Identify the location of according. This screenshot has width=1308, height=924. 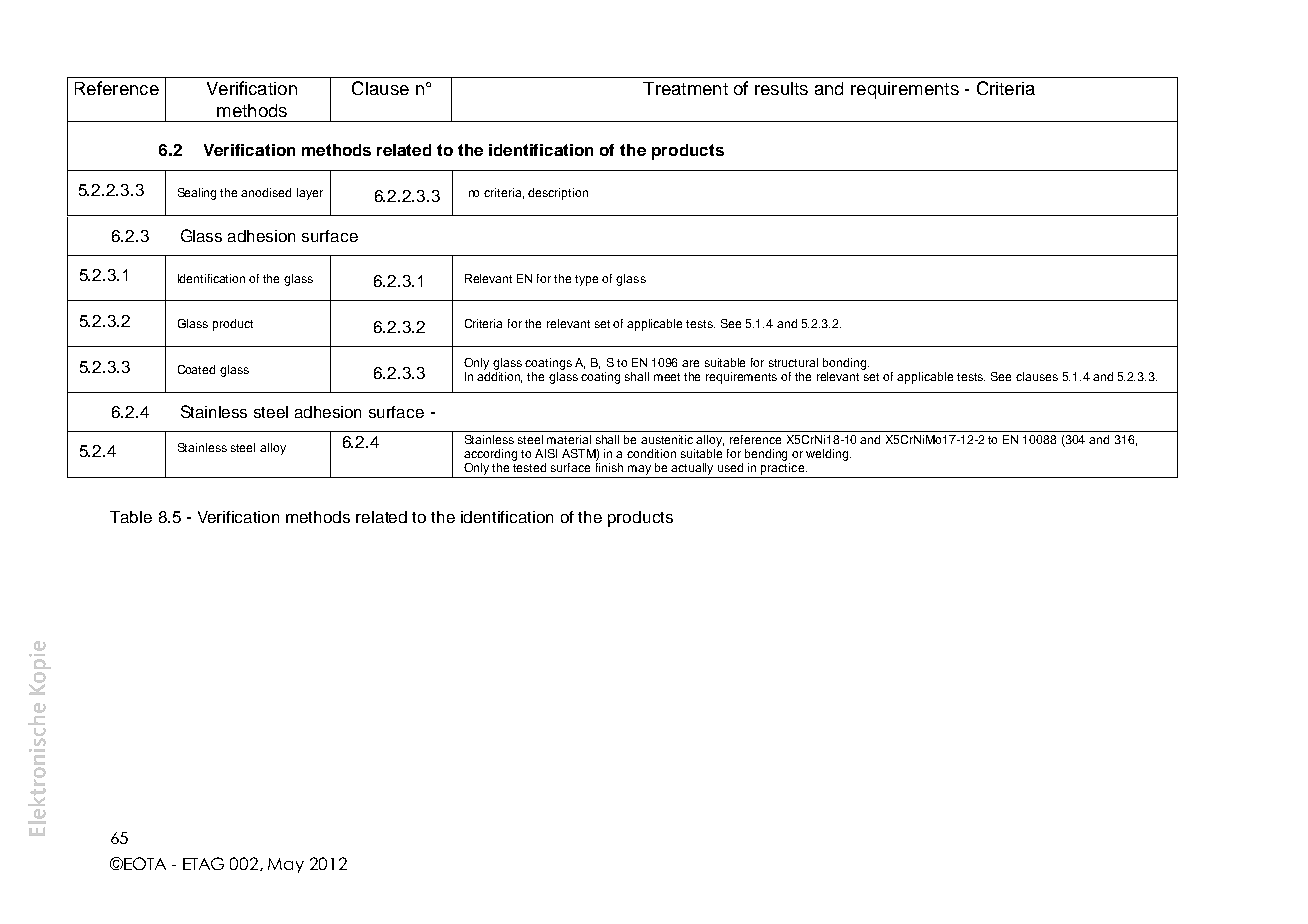
(490, 455).
